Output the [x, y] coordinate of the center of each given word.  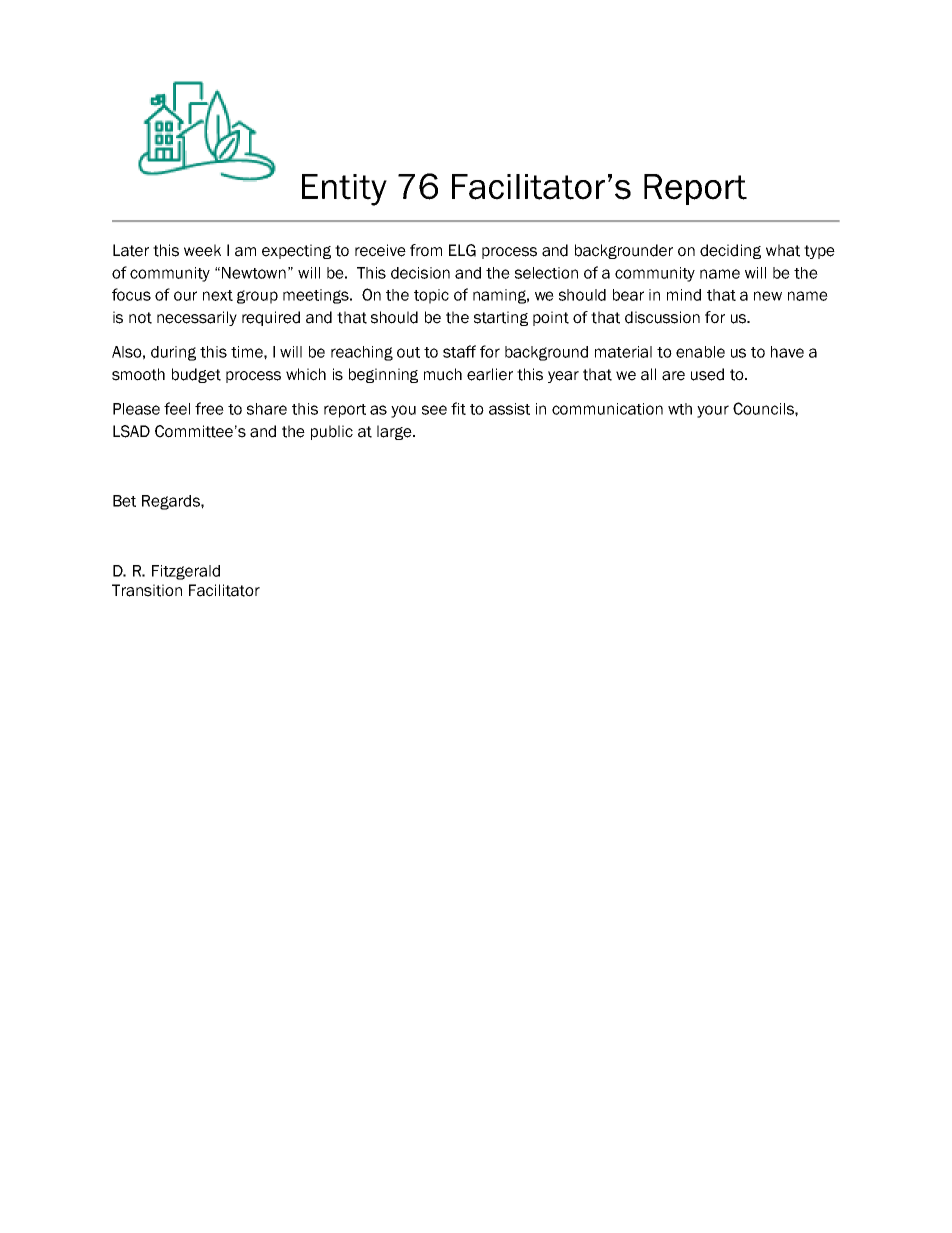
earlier [490, 374]
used [707, 374]
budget [196, 375]
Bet [124, 501]
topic [431, 296]
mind [684, 295]
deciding [730, 251]
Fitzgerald [186, 572]
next [218, 295]
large [395, 432]
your [713, 411]
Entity [344, 190]
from [426, 250]
